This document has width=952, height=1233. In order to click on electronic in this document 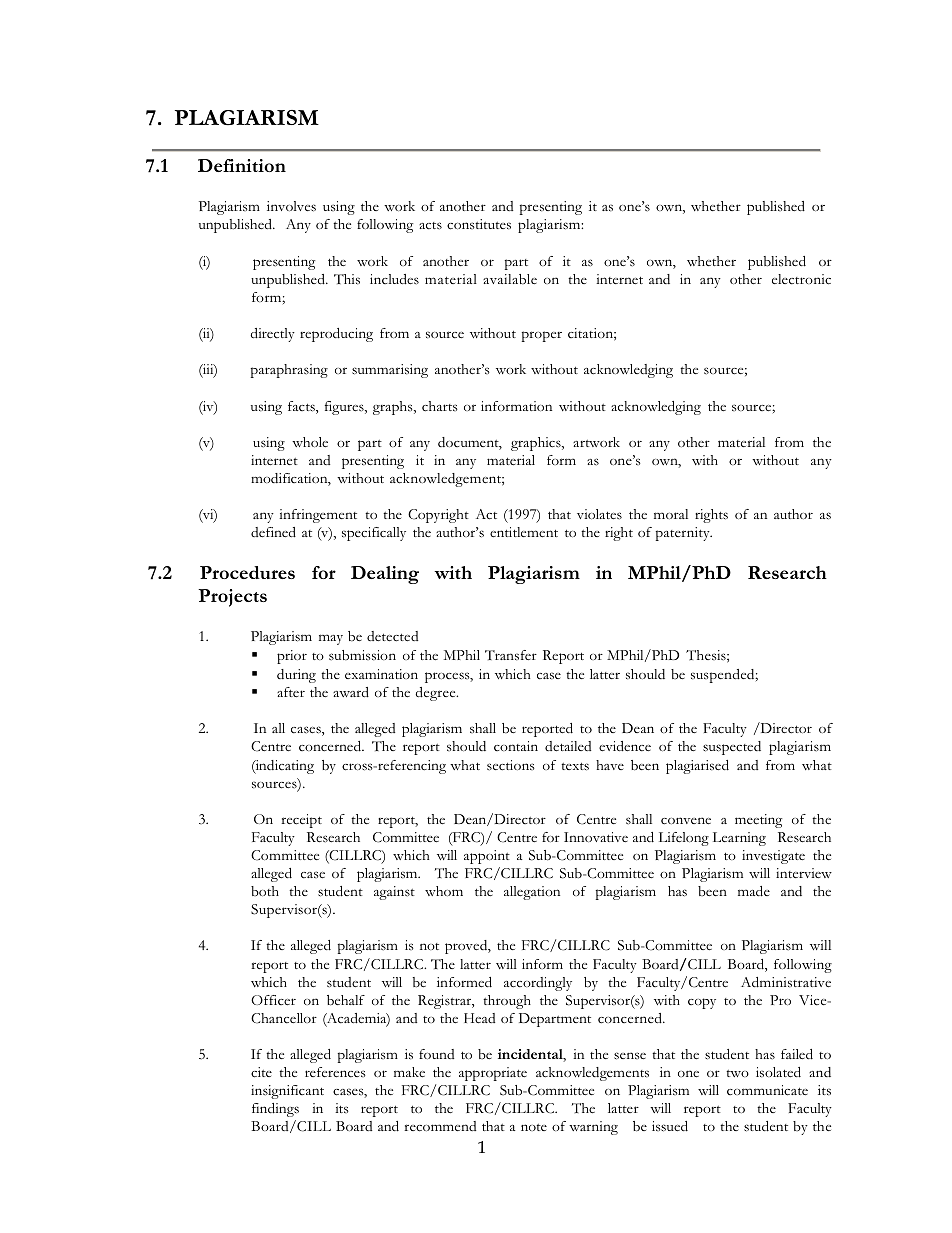, I will do `click(801, 279)`.
